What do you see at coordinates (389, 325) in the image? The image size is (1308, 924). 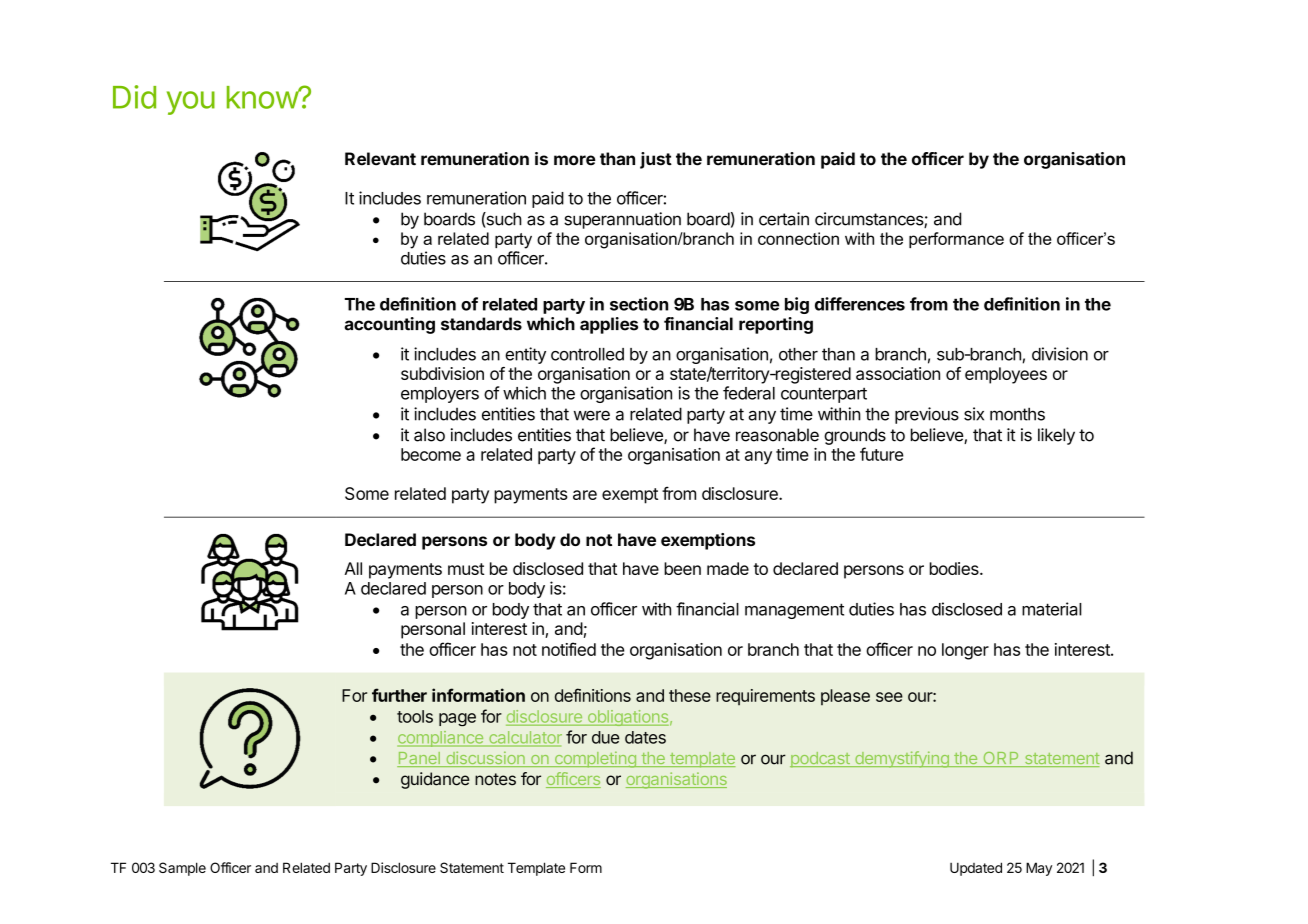 I see `accounting` at bounding box center [389, 325].
